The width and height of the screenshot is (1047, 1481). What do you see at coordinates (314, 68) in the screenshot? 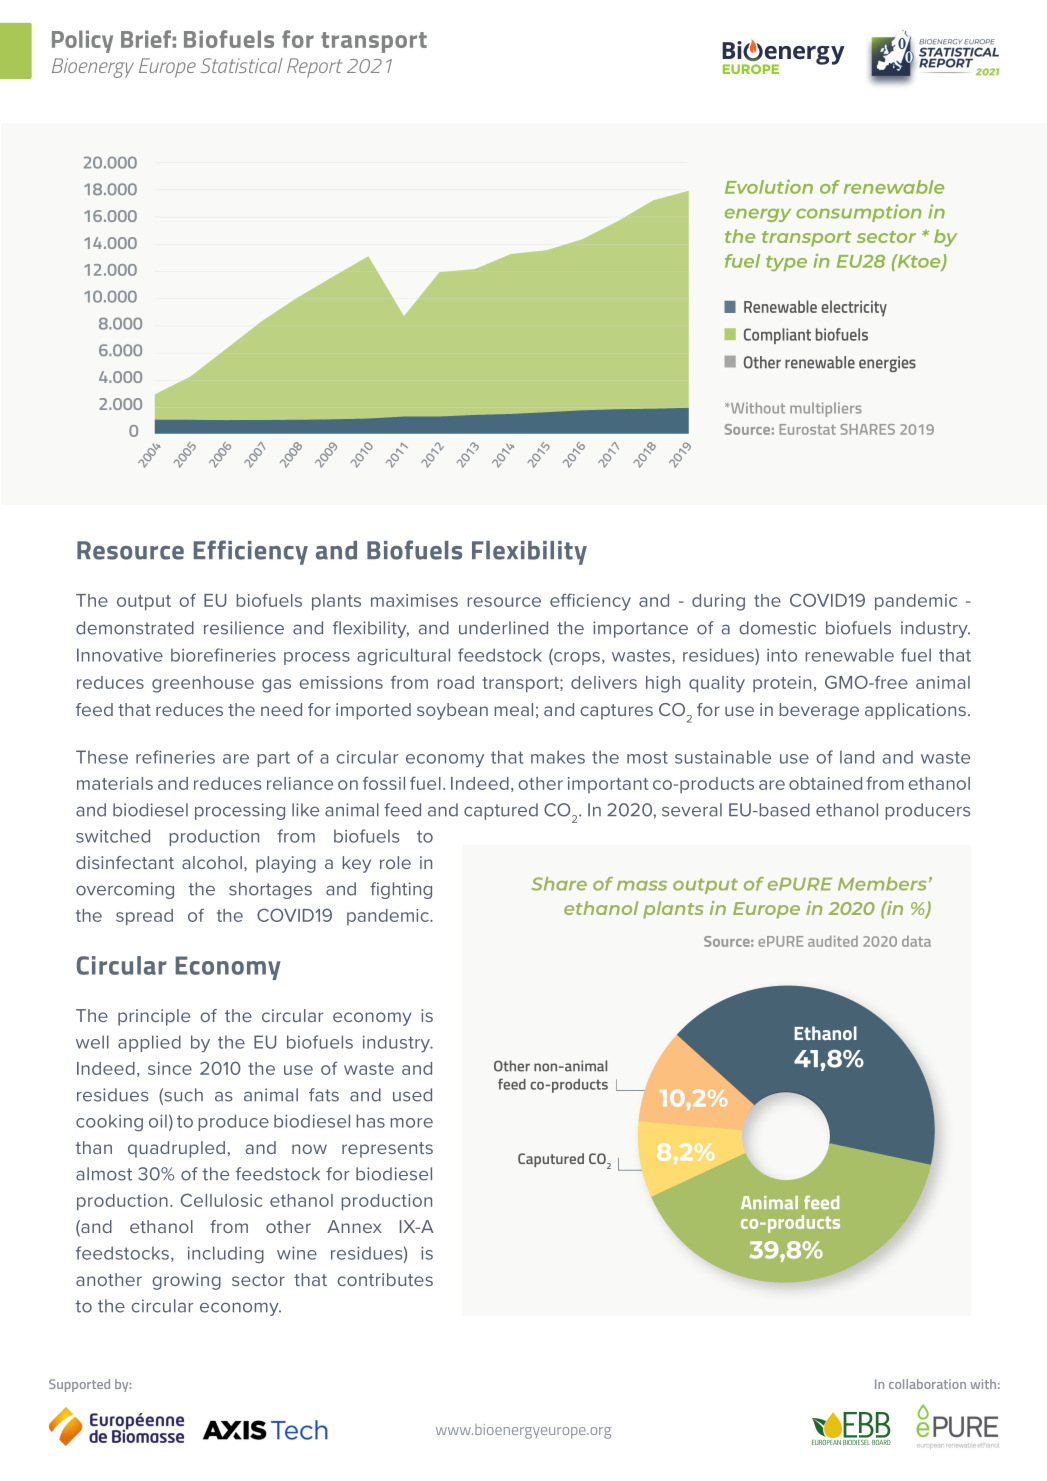
I see `Report` at bounding box center [314, 68].
